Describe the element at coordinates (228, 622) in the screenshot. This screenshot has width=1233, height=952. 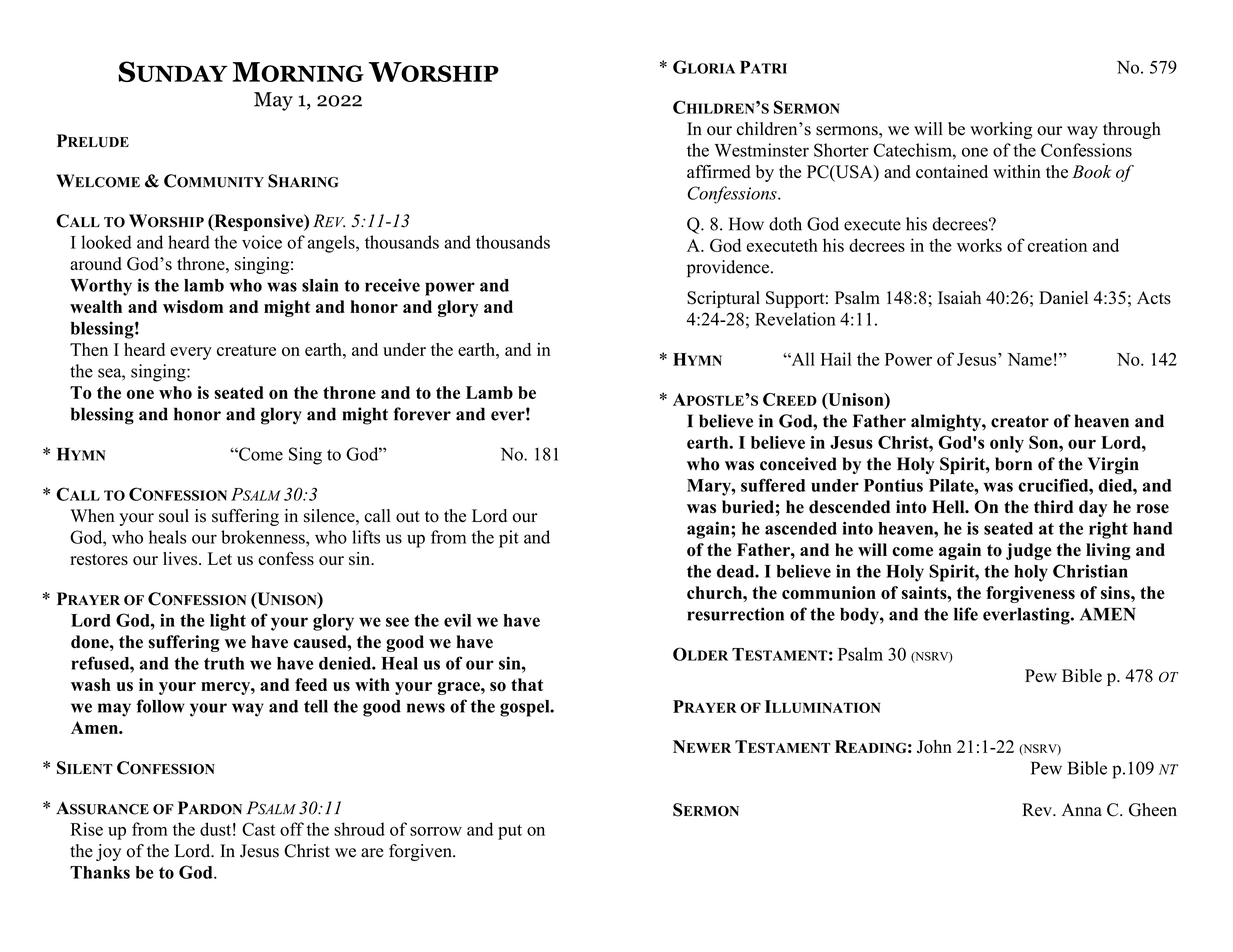
I see `light` at that location.
